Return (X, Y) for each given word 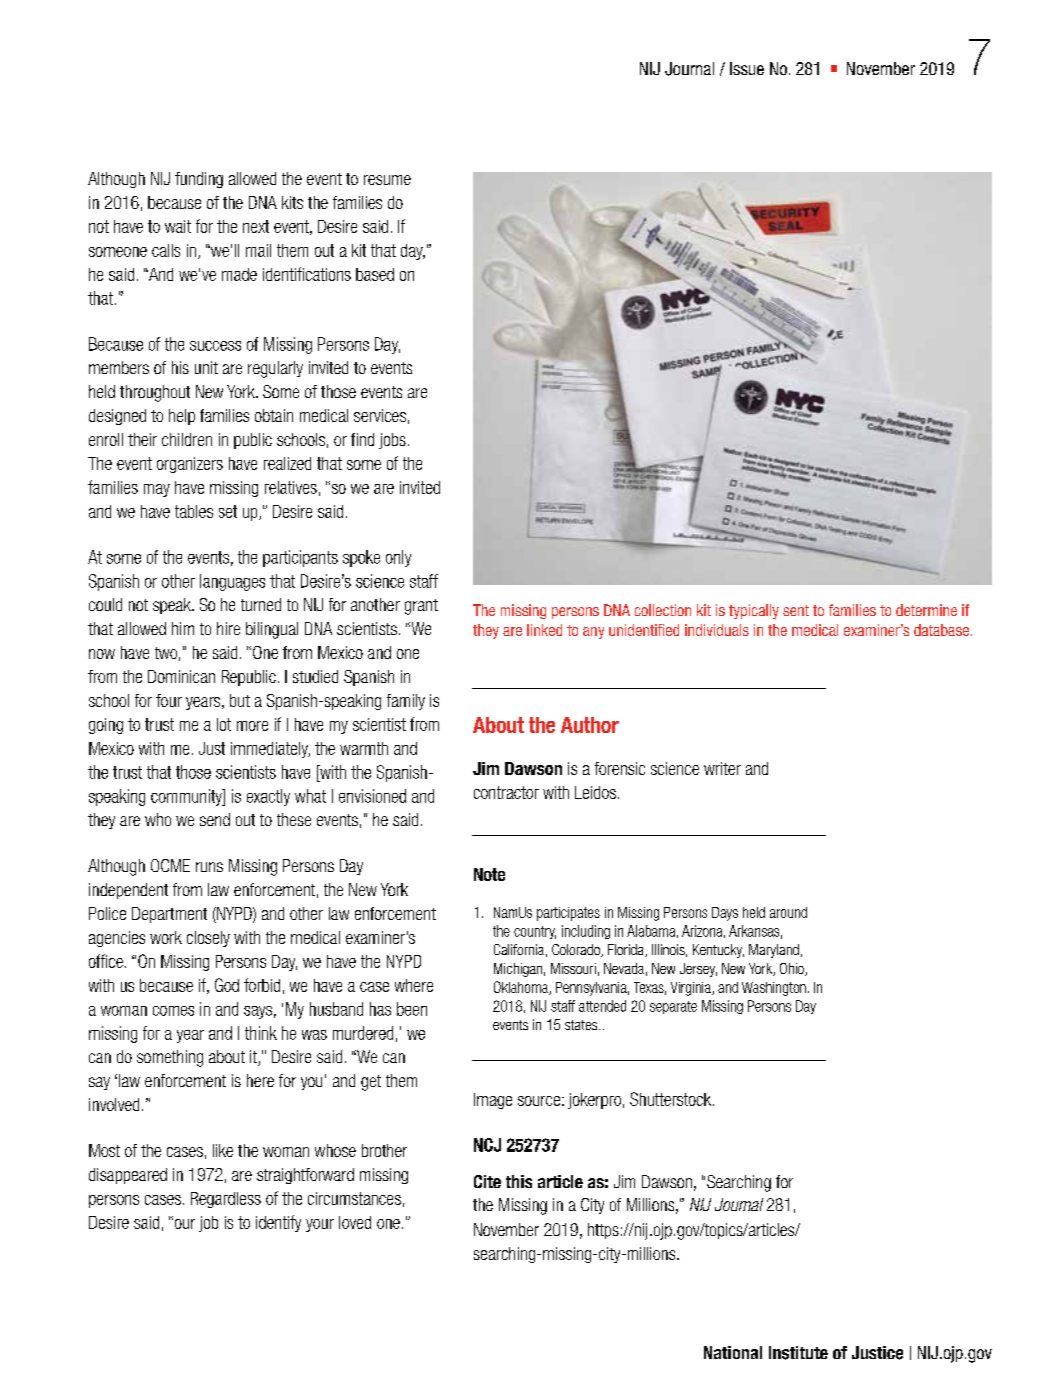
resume (387, 180)
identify (278, 1223)
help (182, 417)
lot (224, 724)
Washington (774, 989)
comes (173, 1011)
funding (199, 180)
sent (796, 610)
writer (722, 768)
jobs (392, 441)
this (519, 1181)
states (582, 1025)
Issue (747, 68)
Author (590, 725)
